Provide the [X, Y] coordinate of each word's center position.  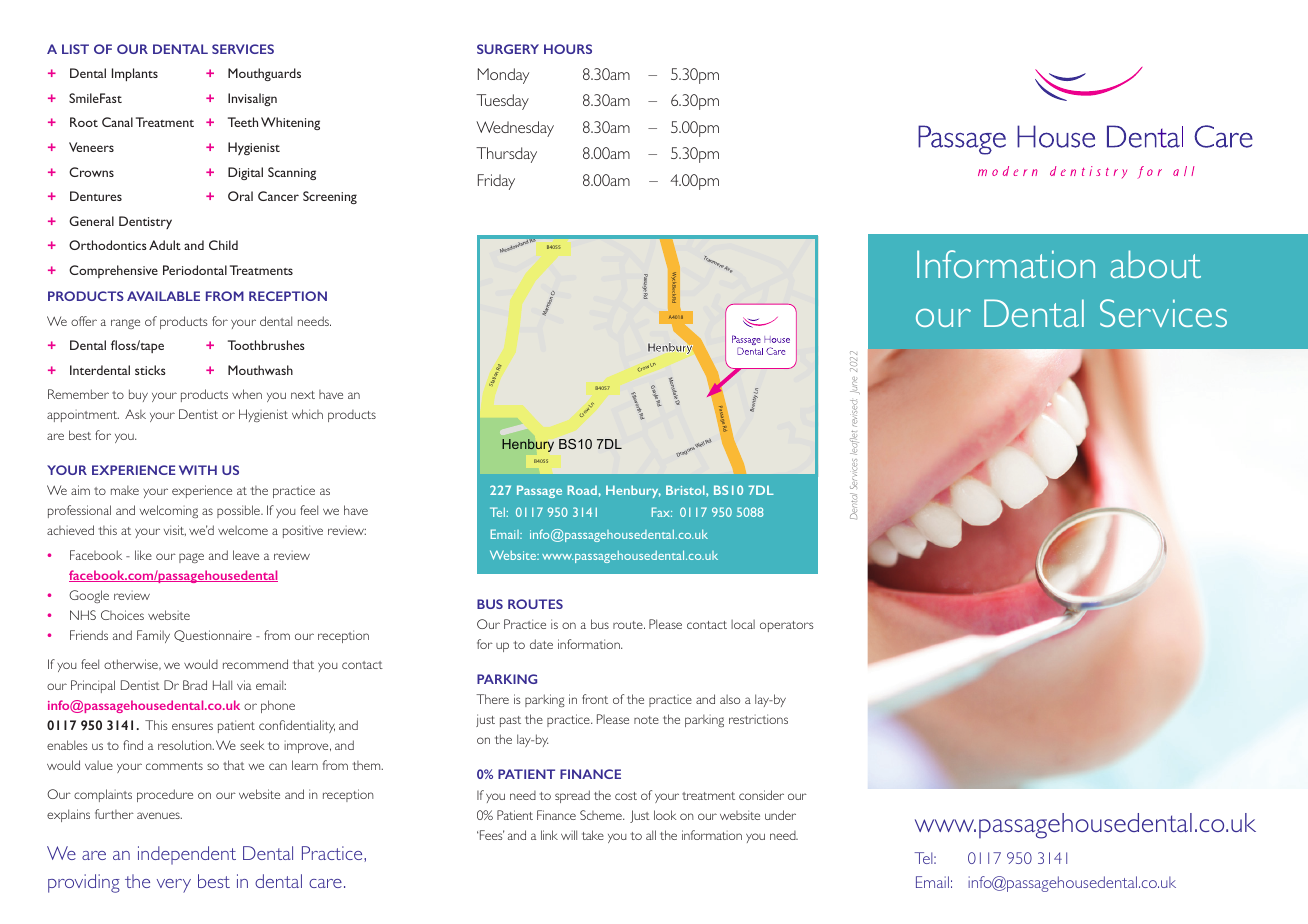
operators [787, 626]
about [1155, 264]
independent [187, 855]
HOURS [568, 49]
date [541, 644]
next [303, 395]
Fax [662, 512]
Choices [122, 615]
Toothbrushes [266, 345]
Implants [135, 74]
